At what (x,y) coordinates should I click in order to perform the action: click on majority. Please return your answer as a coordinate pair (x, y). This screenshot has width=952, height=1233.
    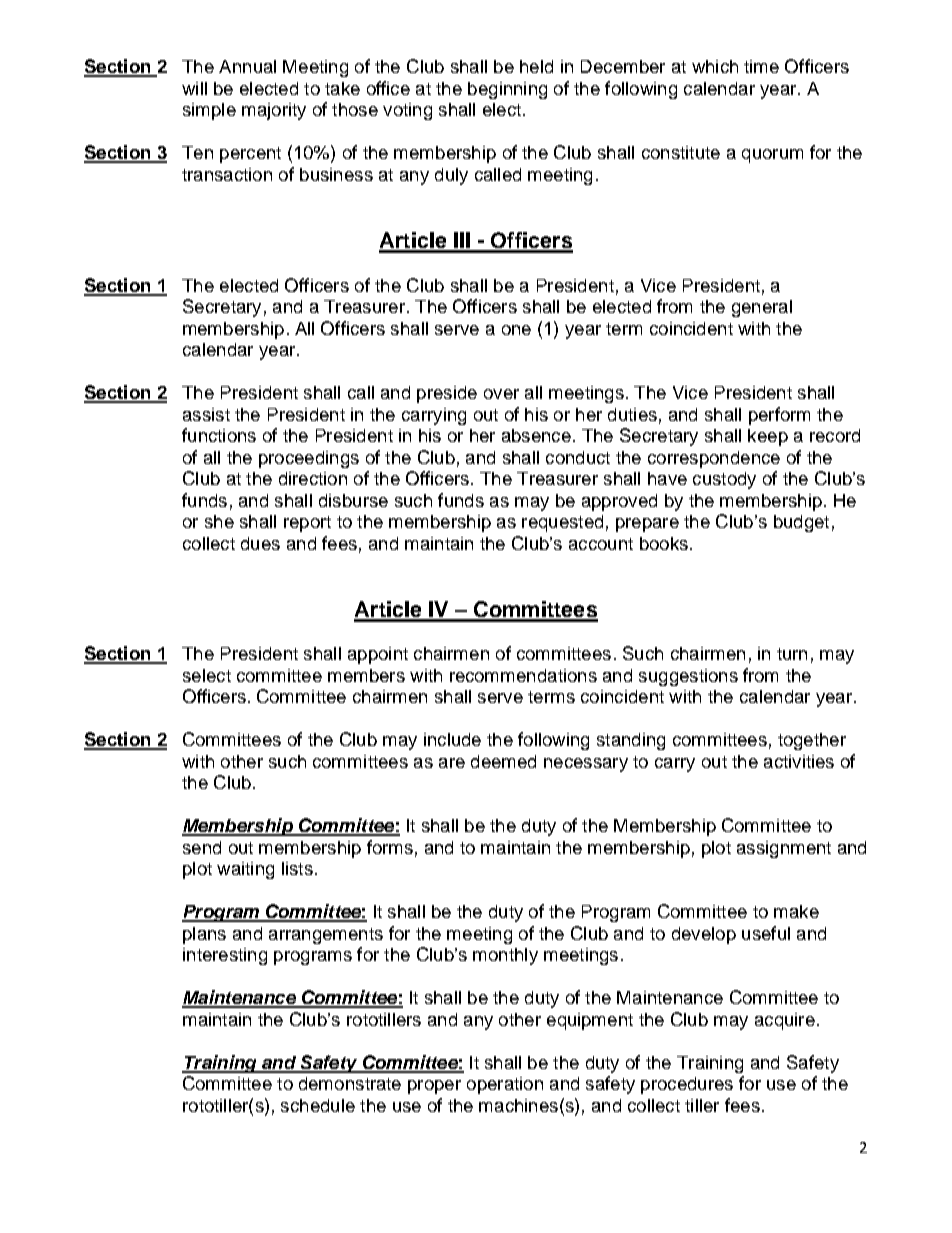
    Looking at the image, I should click on (274, 111).
